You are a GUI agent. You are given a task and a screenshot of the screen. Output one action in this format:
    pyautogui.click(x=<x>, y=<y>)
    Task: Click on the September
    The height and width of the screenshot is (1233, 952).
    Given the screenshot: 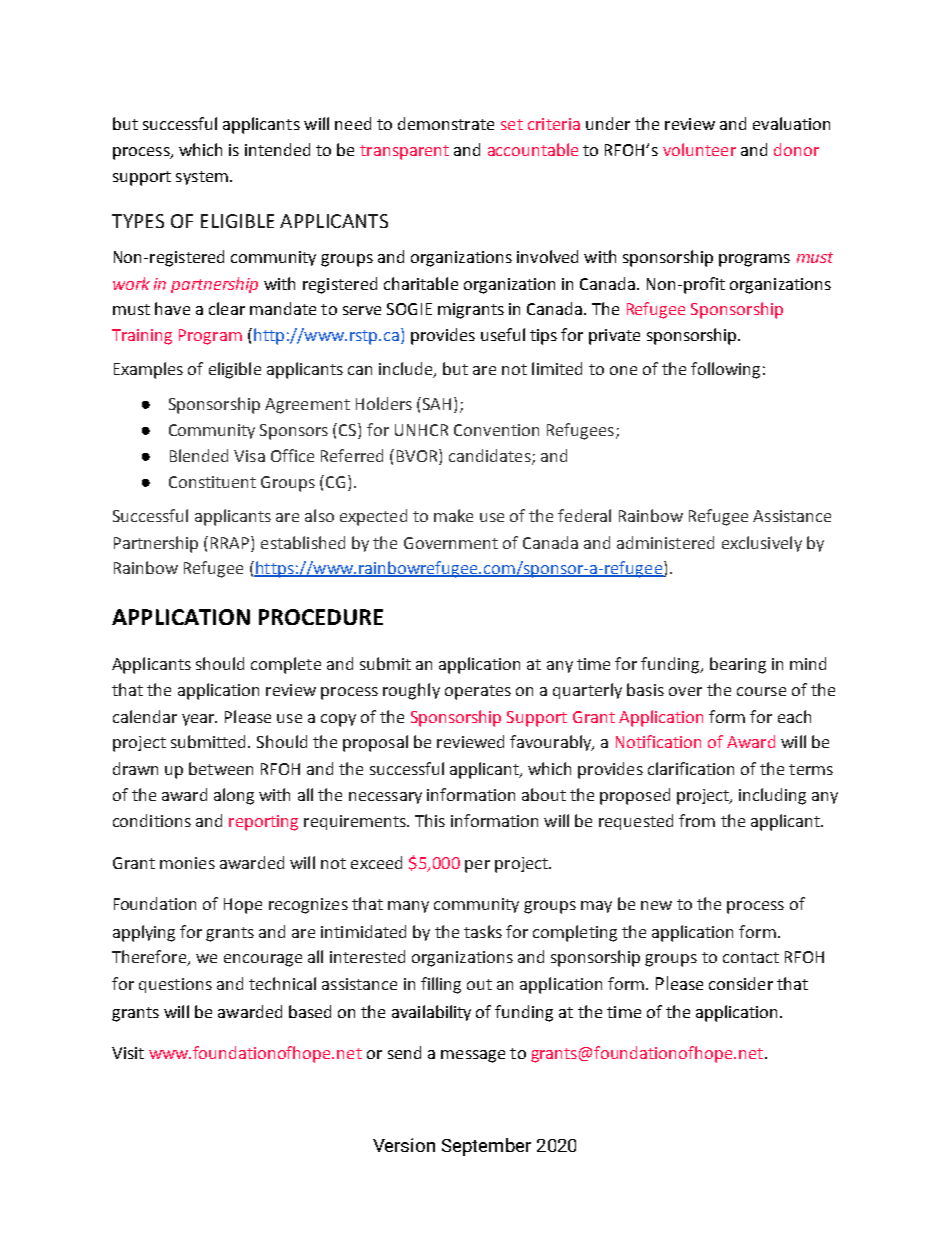 What is the action you would take?
    pyautogui.click(x=486, y=1147)
